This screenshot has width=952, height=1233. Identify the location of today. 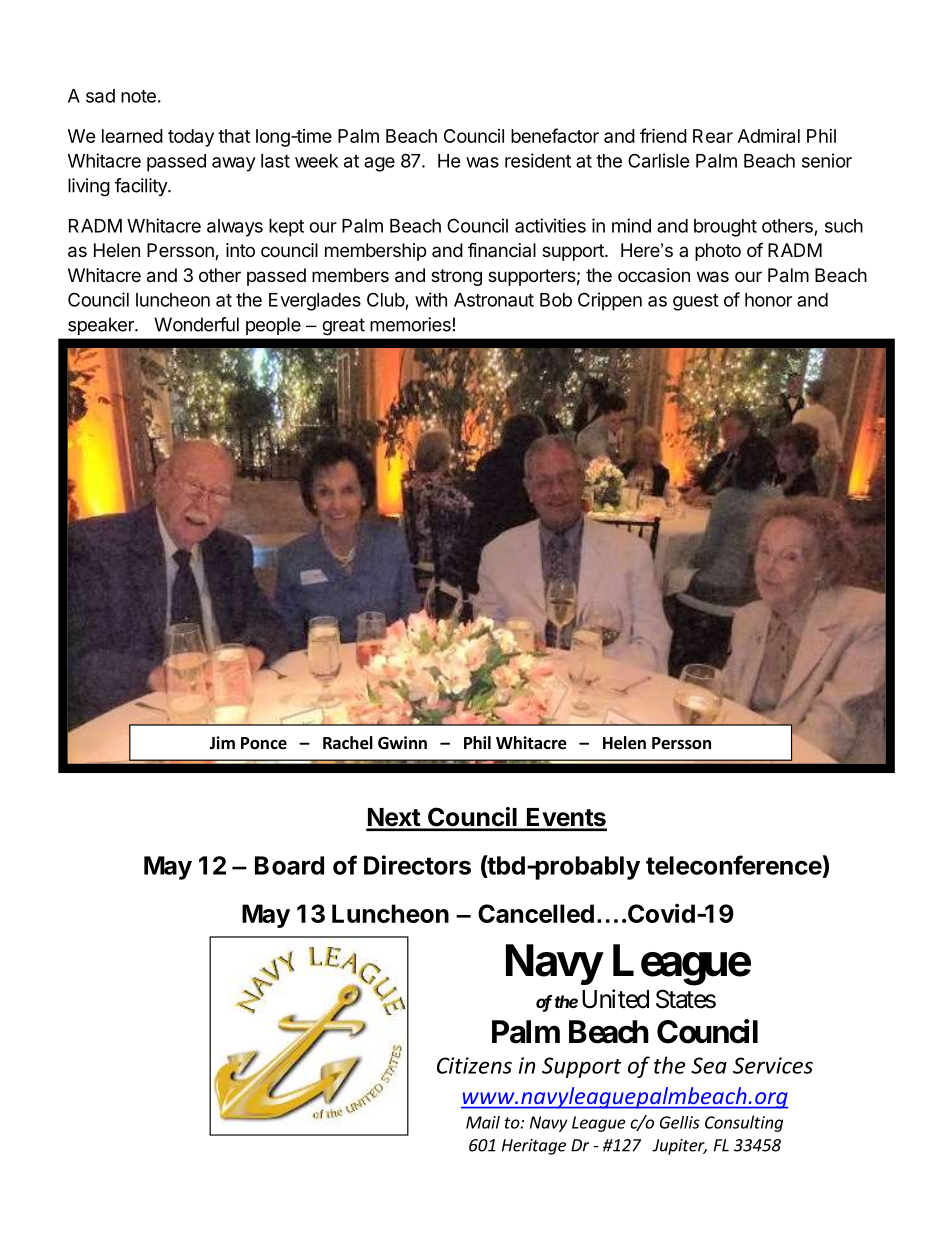
(191, 138).
